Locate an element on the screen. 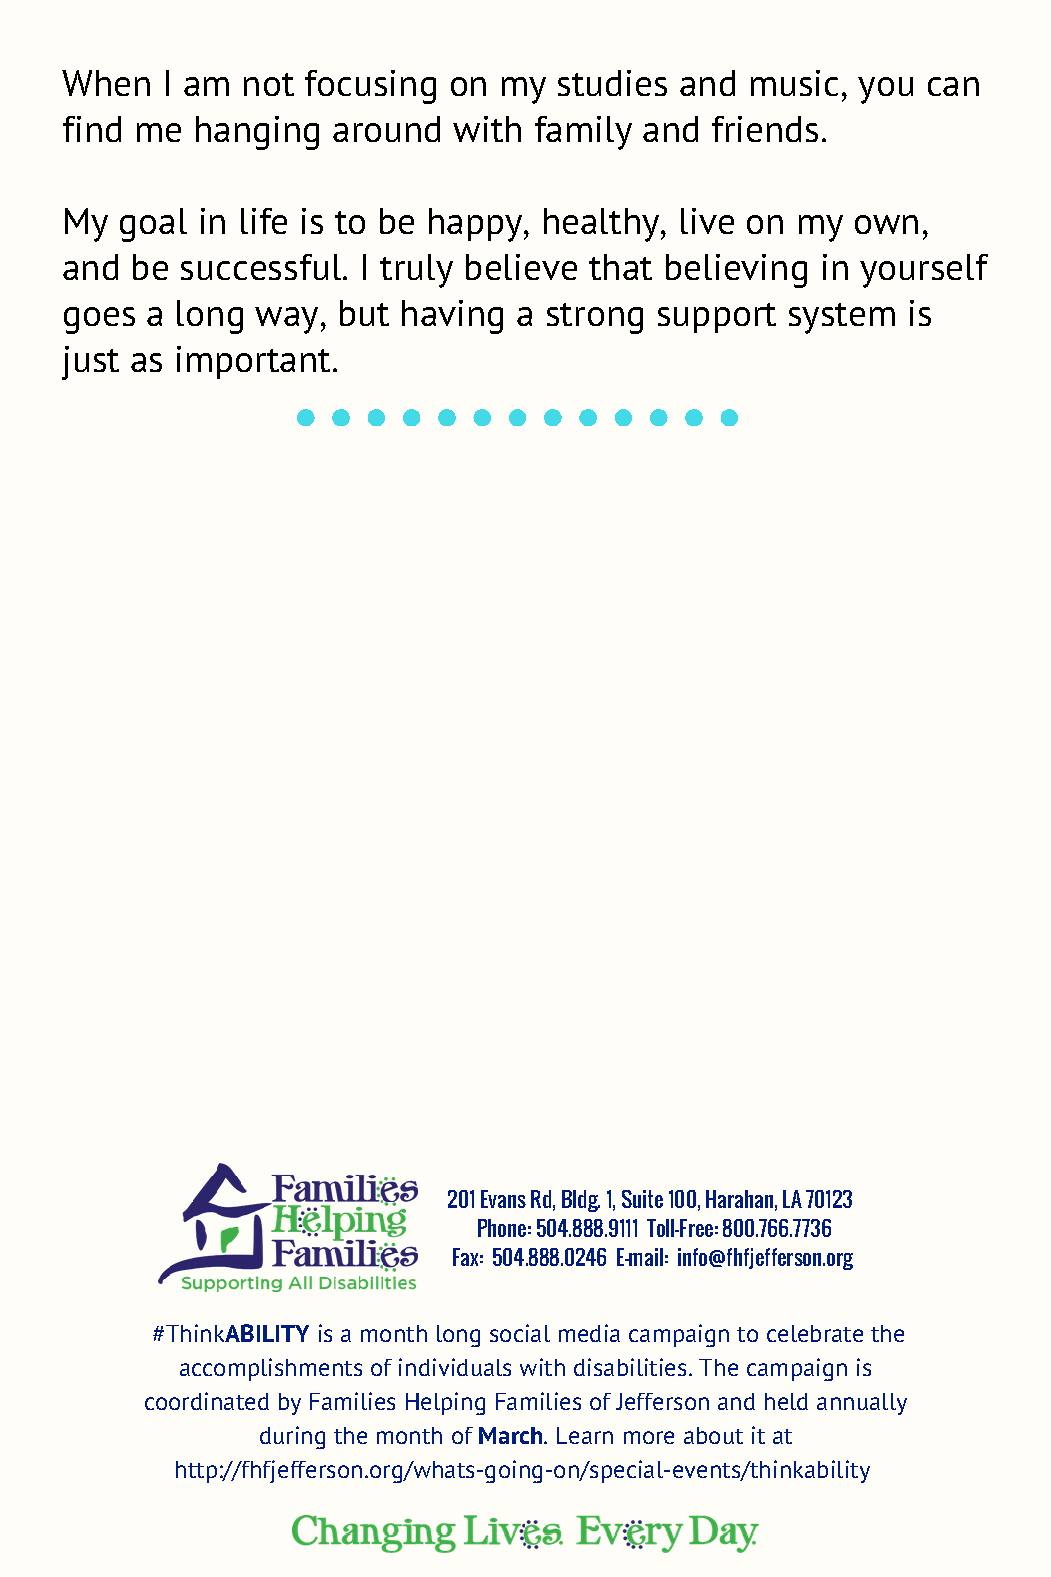 This screenshot has width=1051, height=1577. Evans is located at coordinates (503, 1199).
